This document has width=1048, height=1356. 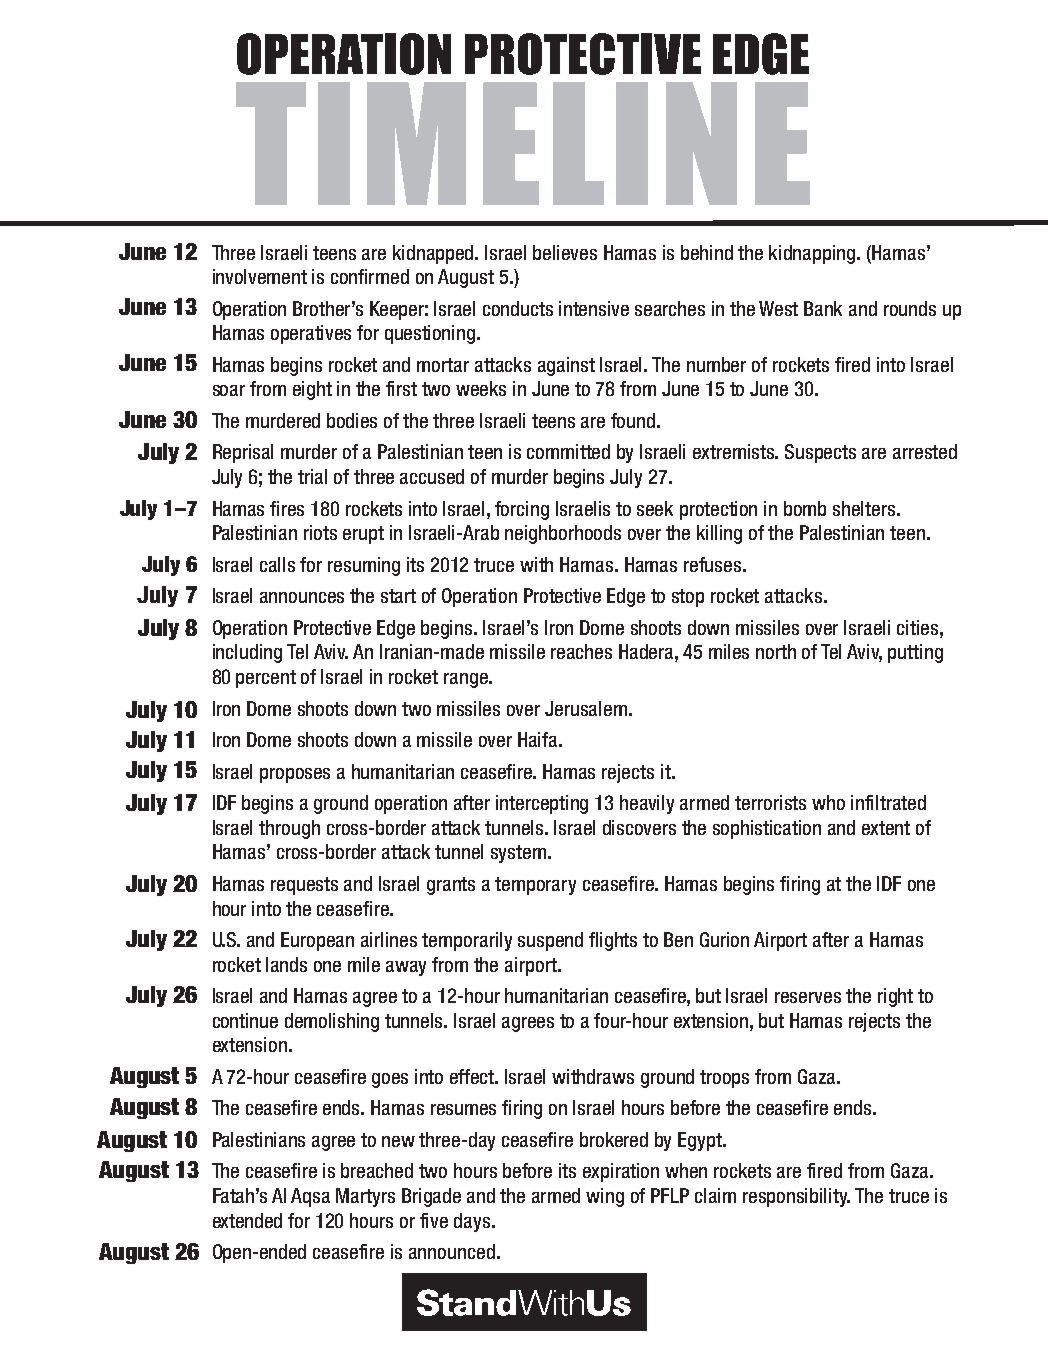 I want to click on percent, so click(x=266, y=679).
